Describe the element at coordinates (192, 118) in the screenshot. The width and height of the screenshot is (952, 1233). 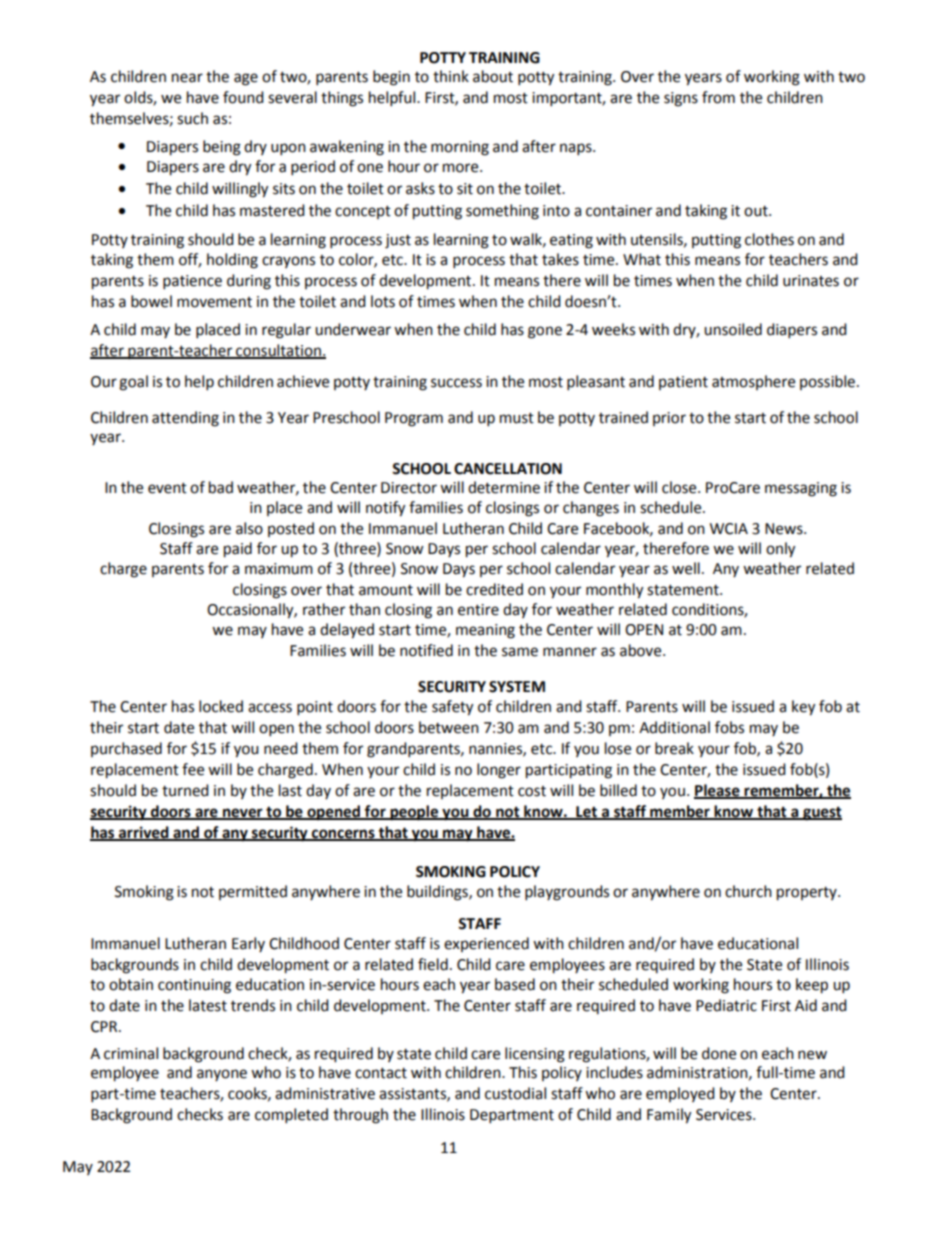
I see `such` at that location.
